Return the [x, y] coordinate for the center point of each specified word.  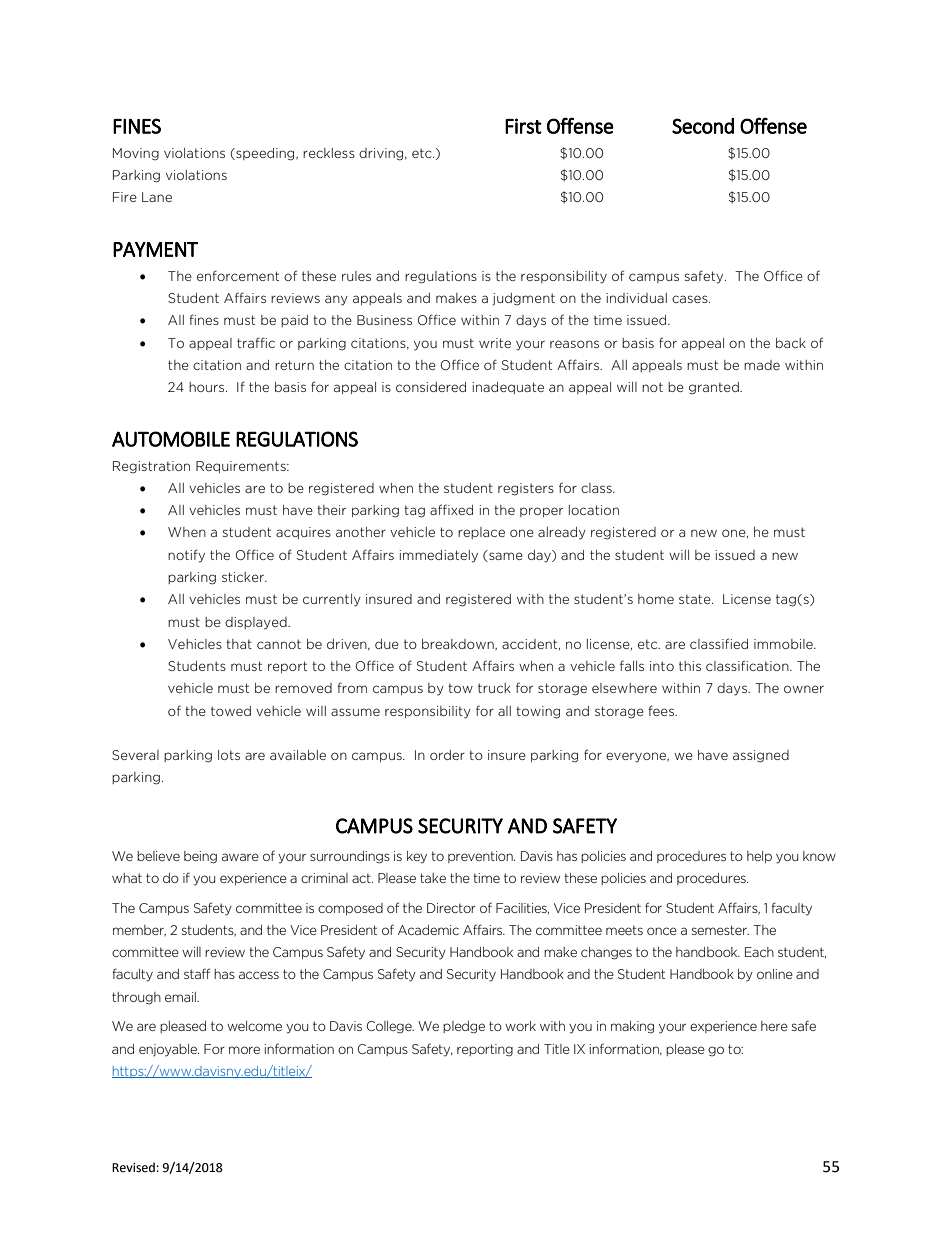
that [239, 644]
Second [703, 126]
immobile [784, 644]
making [632, 1027]
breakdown [459, 645]
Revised [133, 1167]
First [523, 126]
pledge [464, 1027]
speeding [265, 154]
